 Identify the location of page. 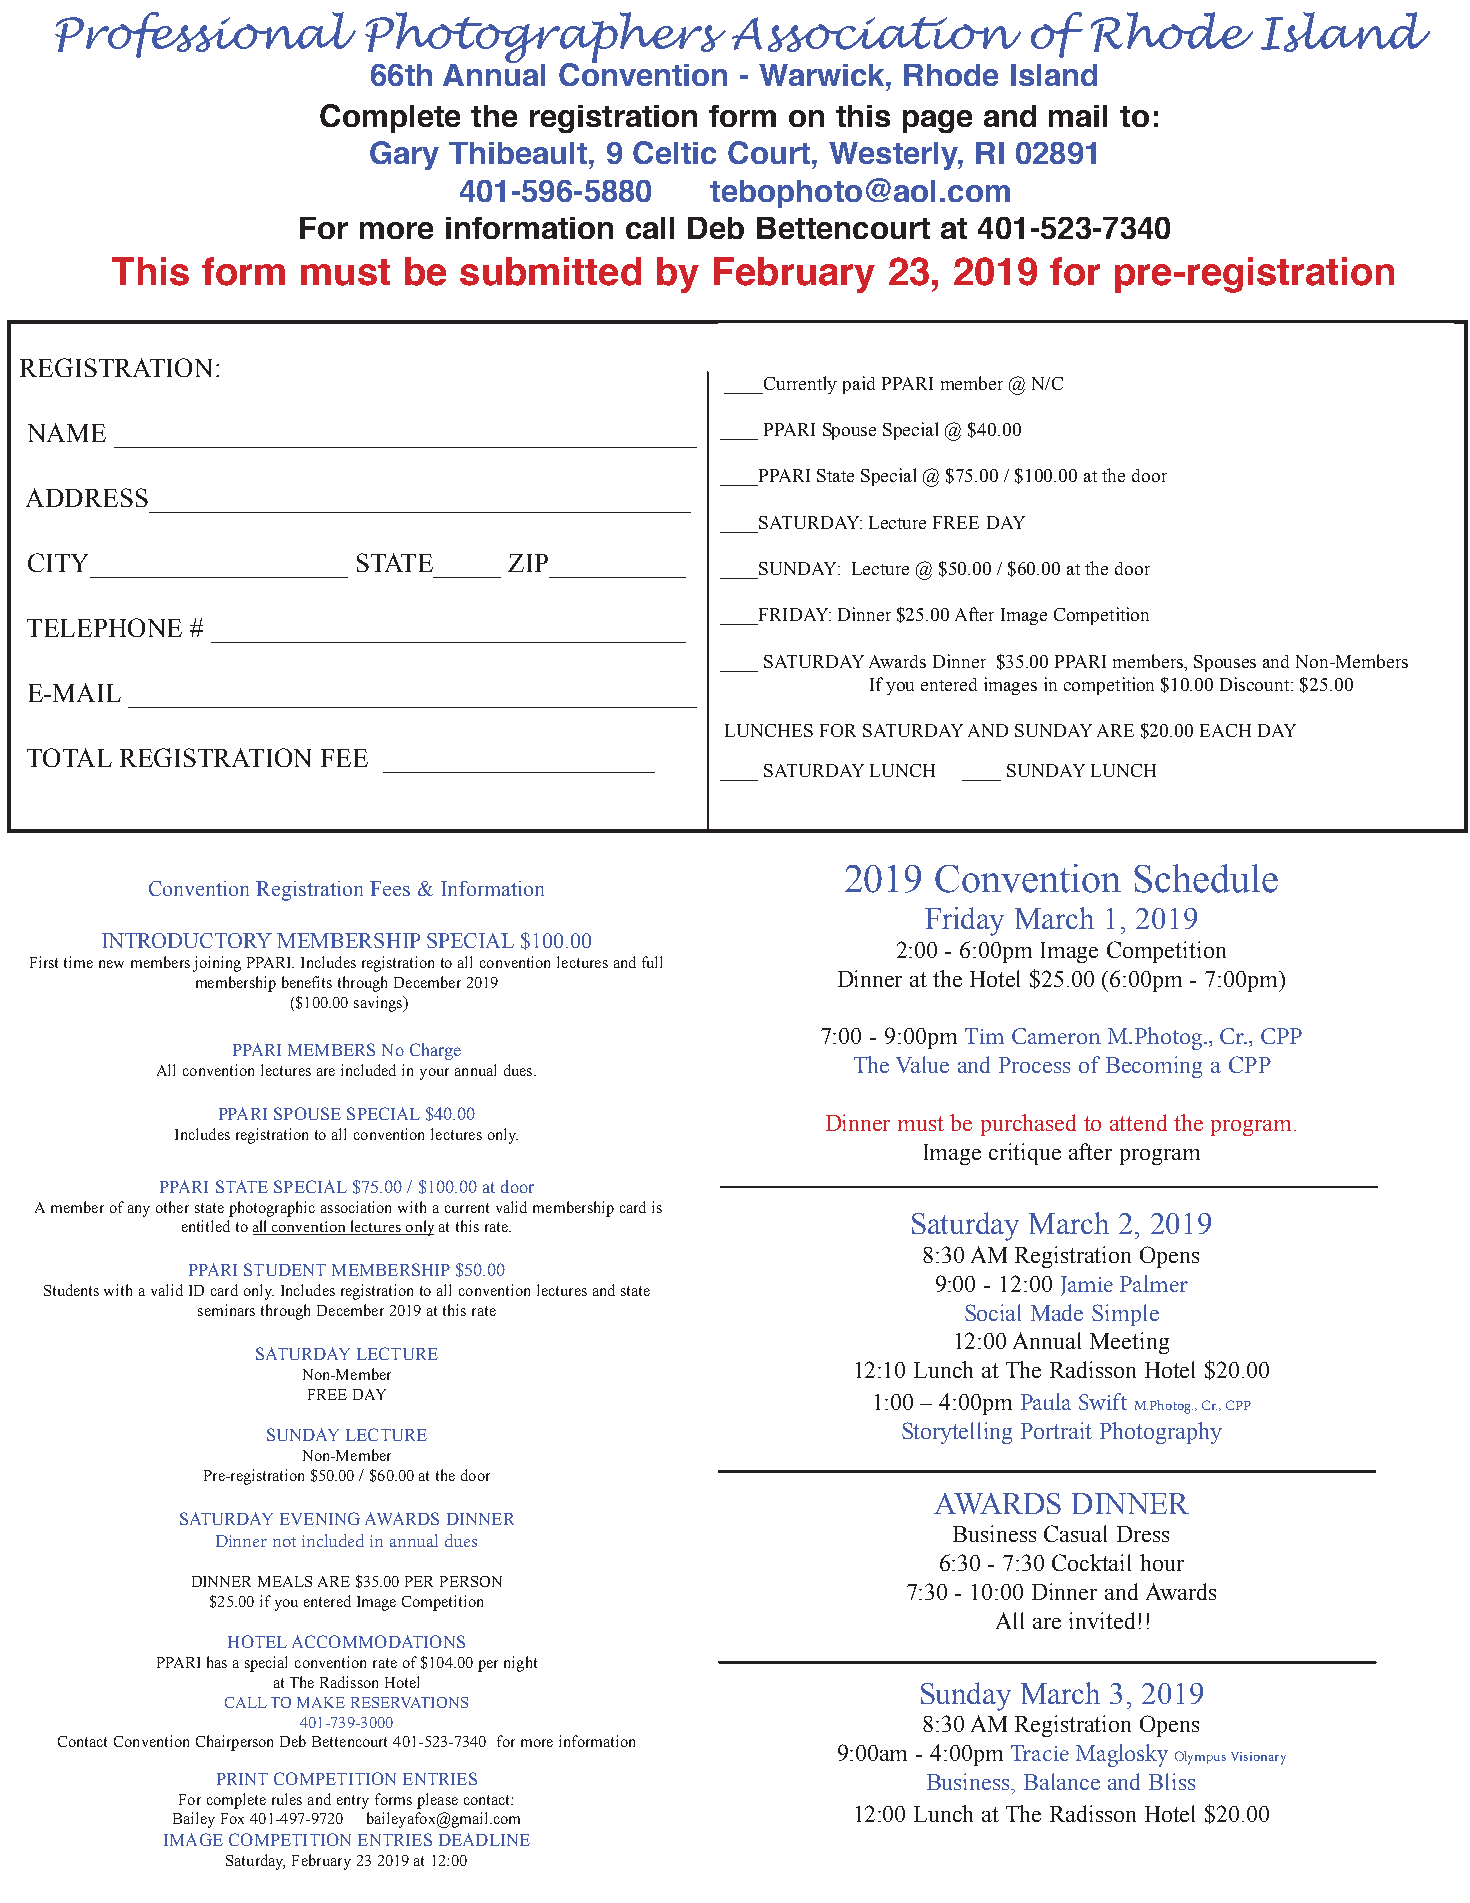
(937, 121).
